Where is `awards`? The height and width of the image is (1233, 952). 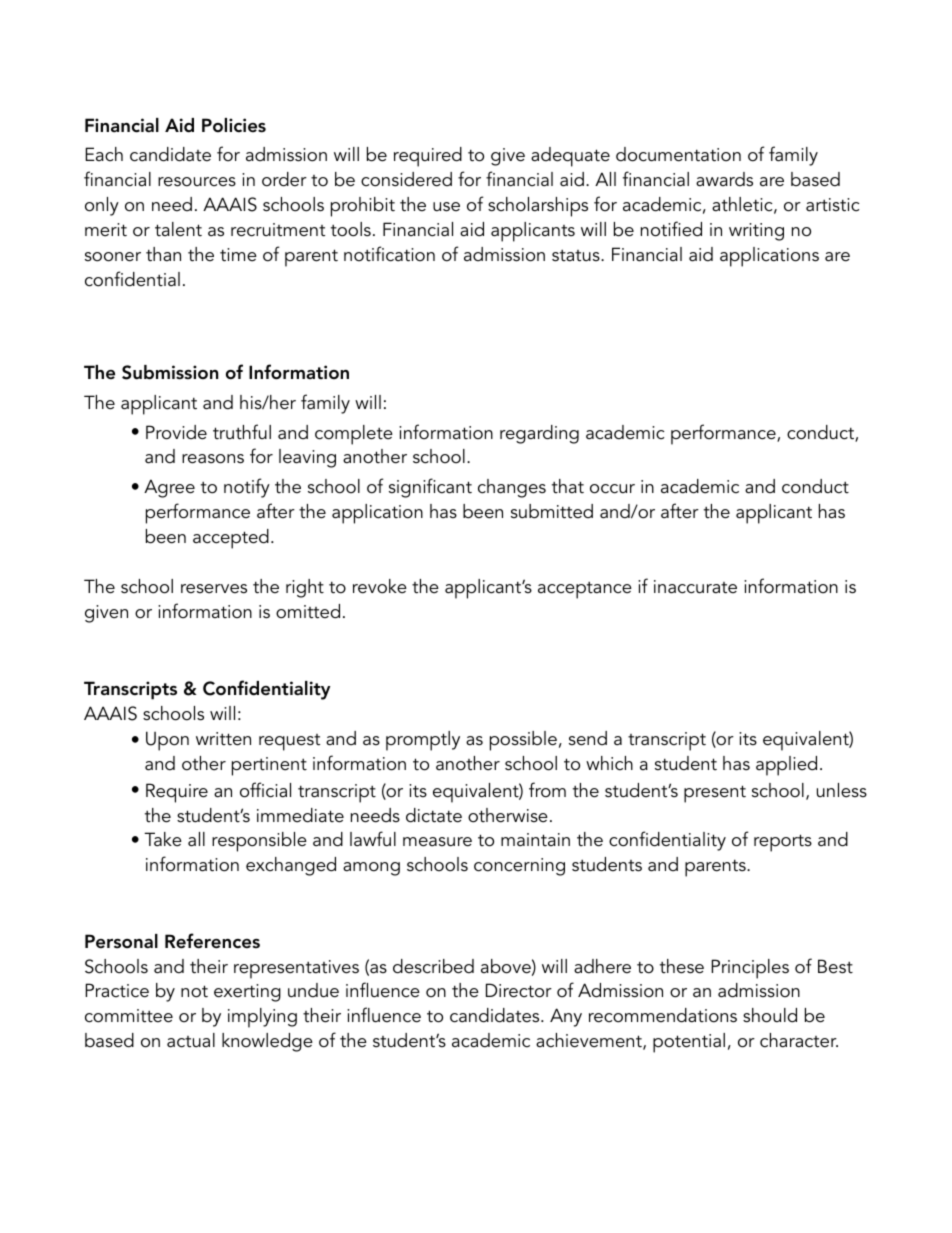
awards is located at coordinates (724, 179).
